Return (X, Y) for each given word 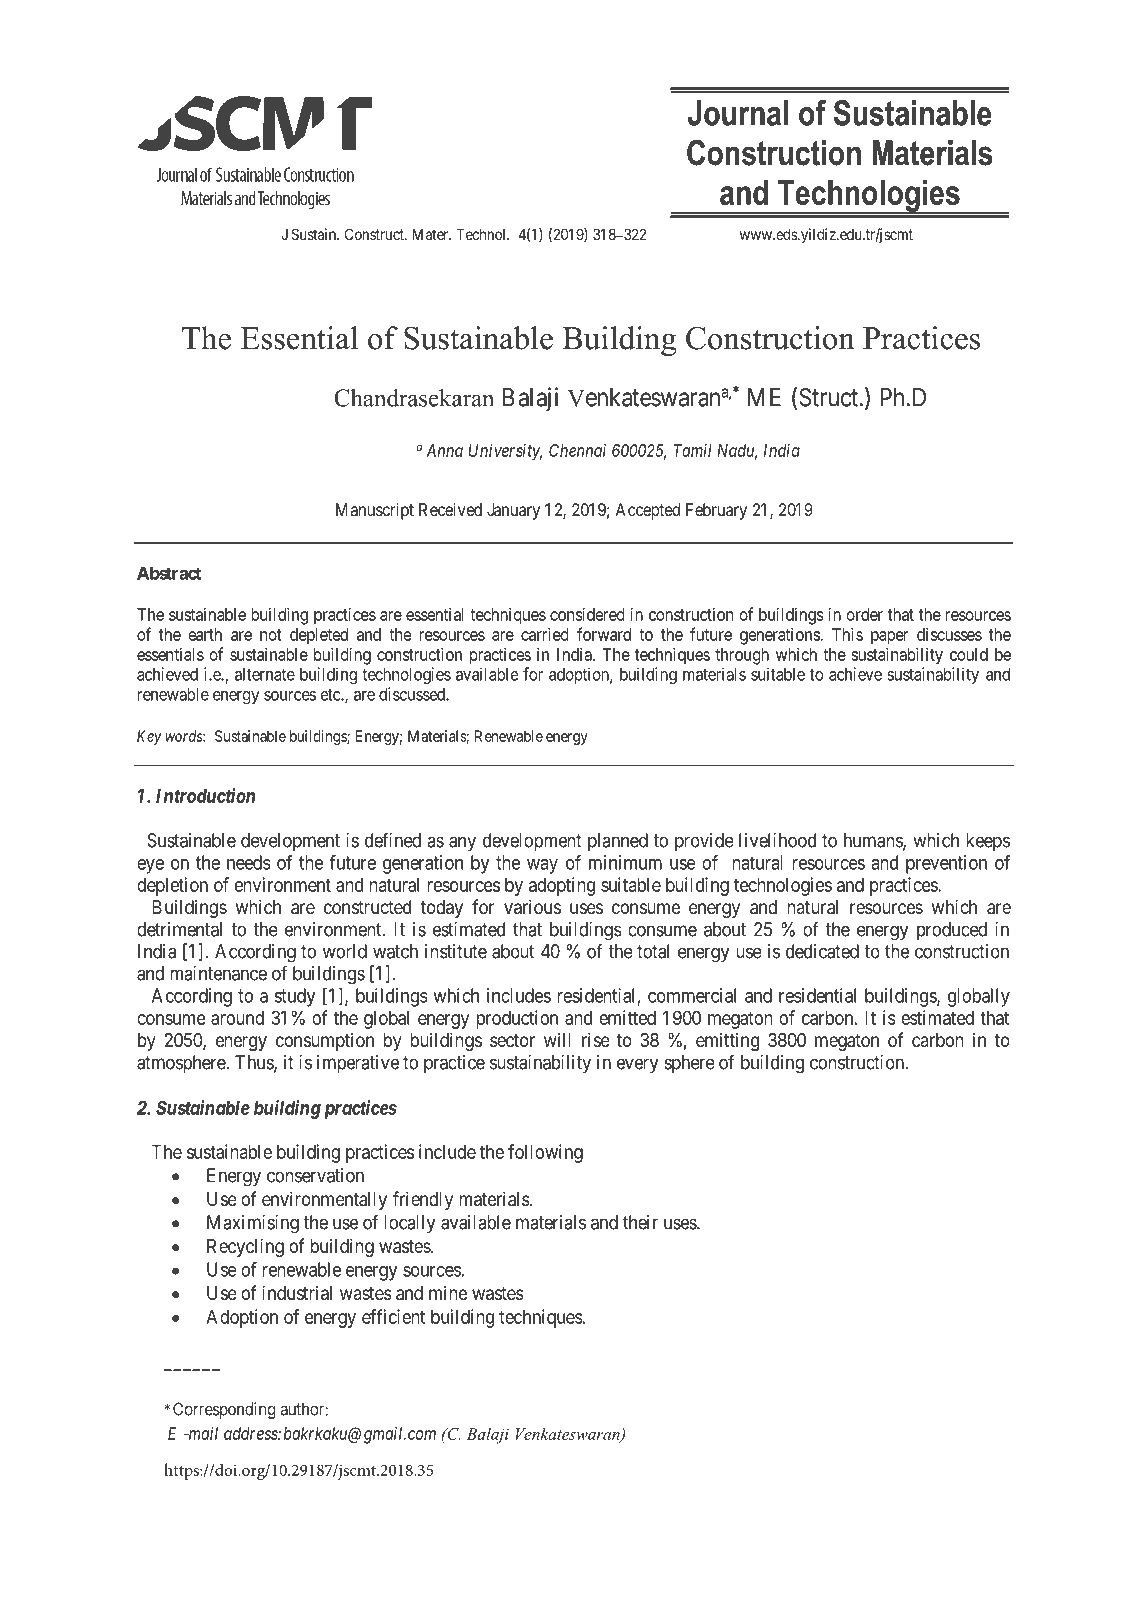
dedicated (822, 951)
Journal (738, 113)
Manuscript (375, 511)
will (557, 1039)
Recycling (245, 1247)
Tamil (693, 450)
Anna (444, 450)
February (716, 511)
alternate (265, 674)
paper (889, 638)
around (237, 1018)
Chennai (577, 450)
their (640, 1222)
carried (545, 634)
